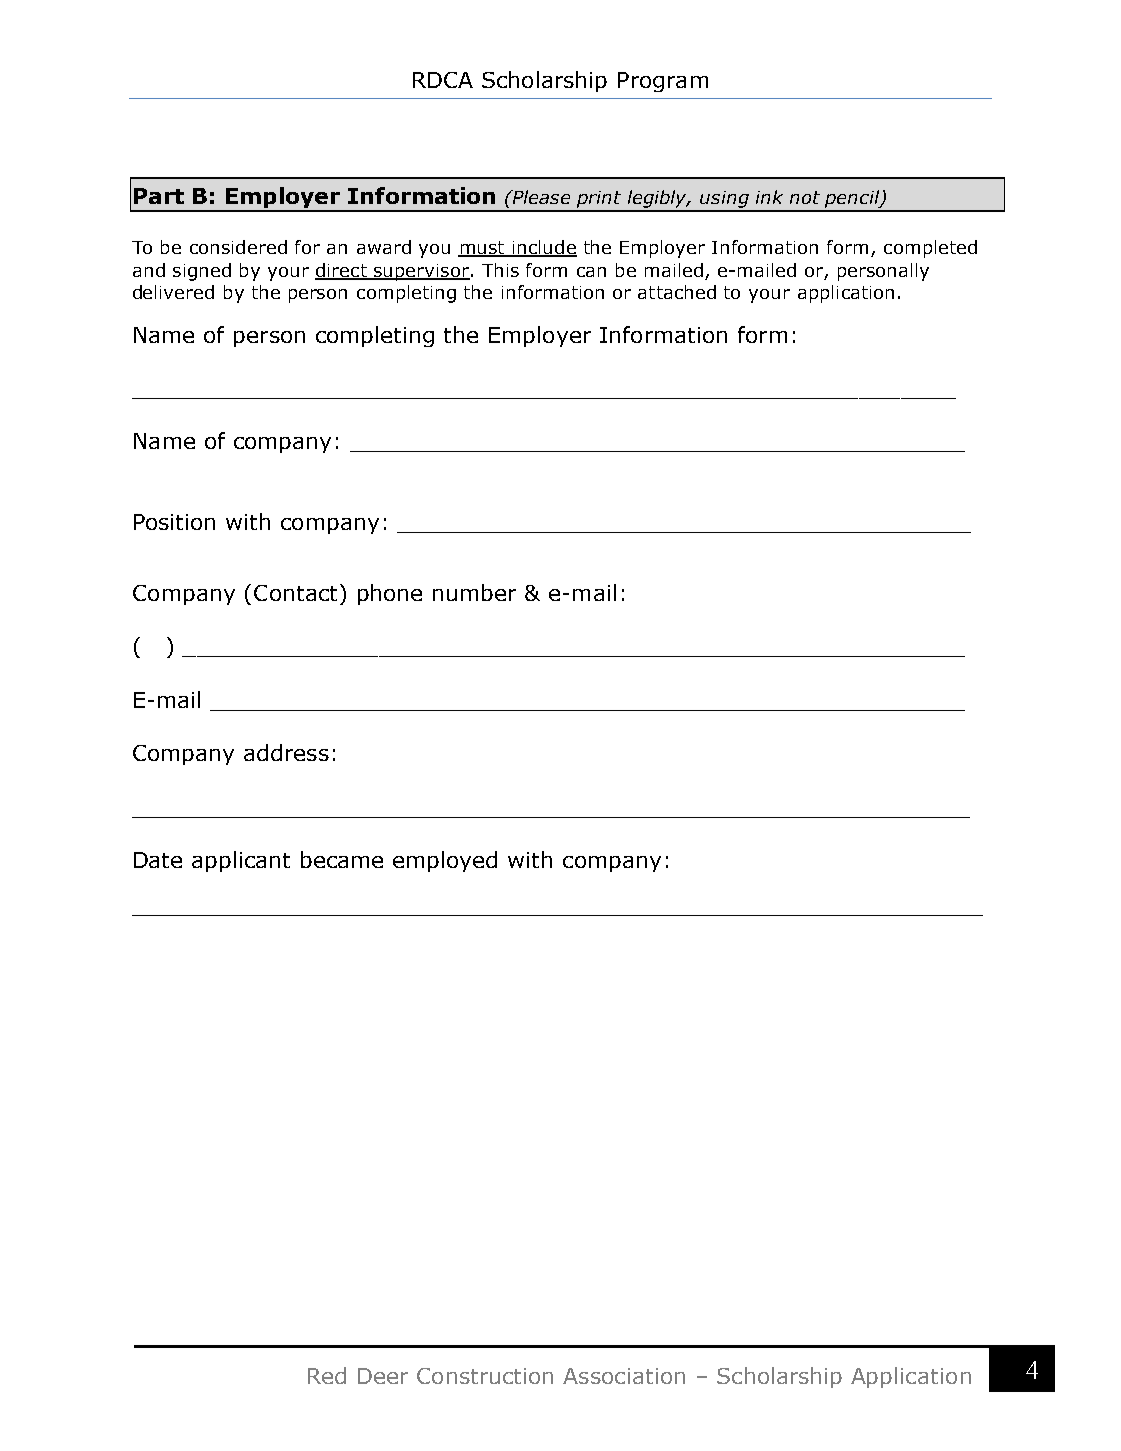 This document has height=1451, width=1121. I want to click on applicant, so click(241, 861).
